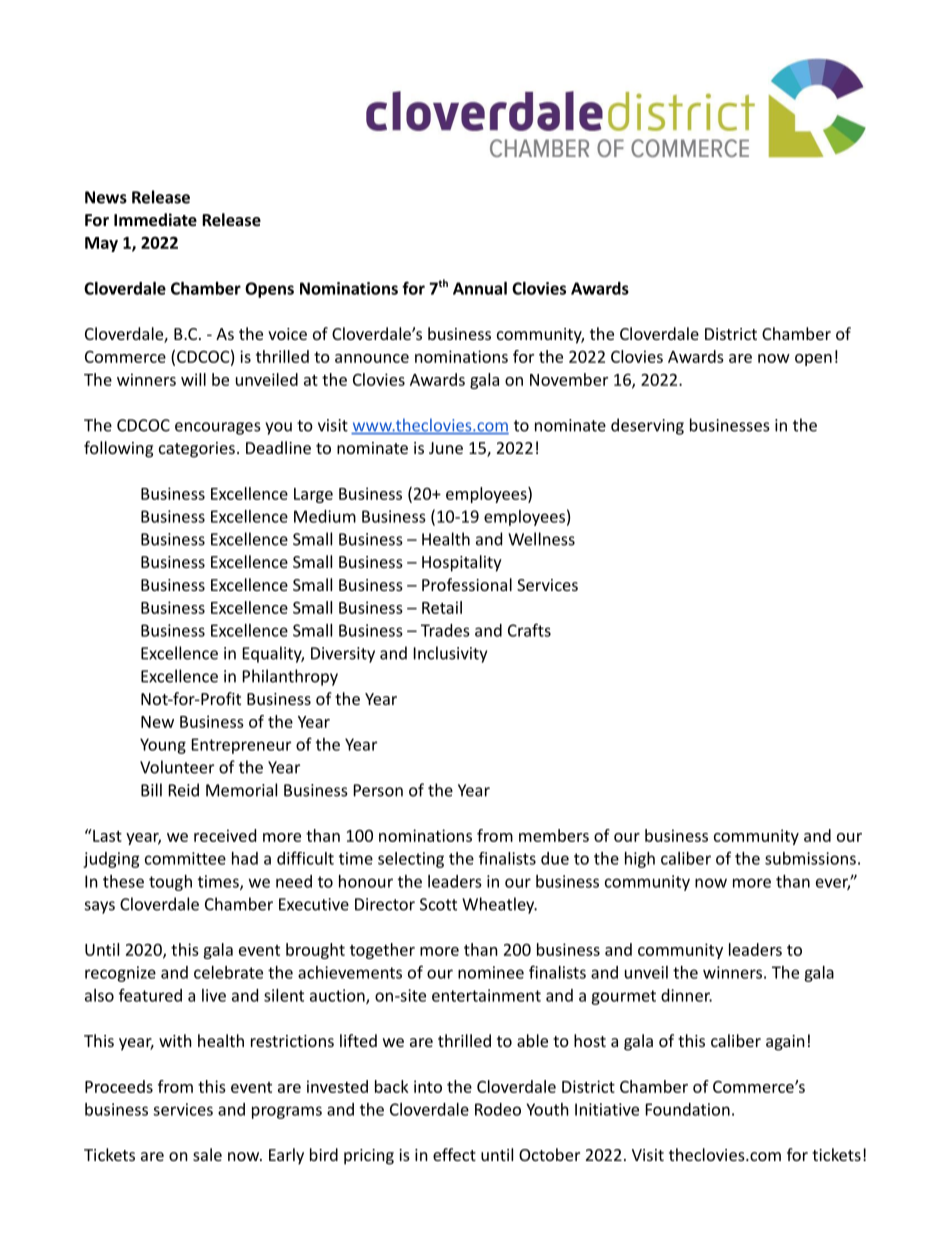  Describe the element at coordinates (207, 1154) in the image. I see `sale` at that location.
